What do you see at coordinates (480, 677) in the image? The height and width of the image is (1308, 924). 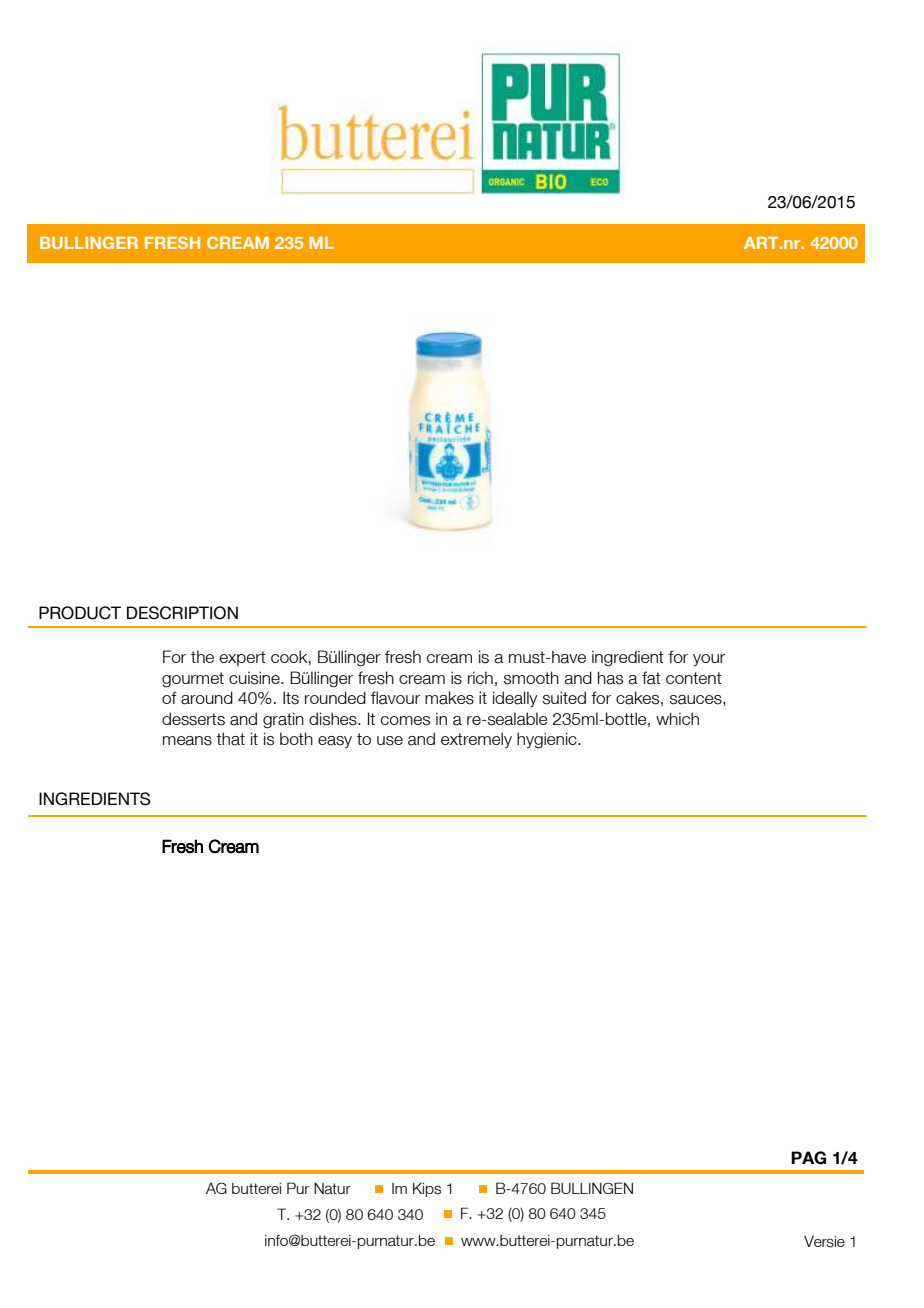 I see `rich` at bounding box center [480, 677].
